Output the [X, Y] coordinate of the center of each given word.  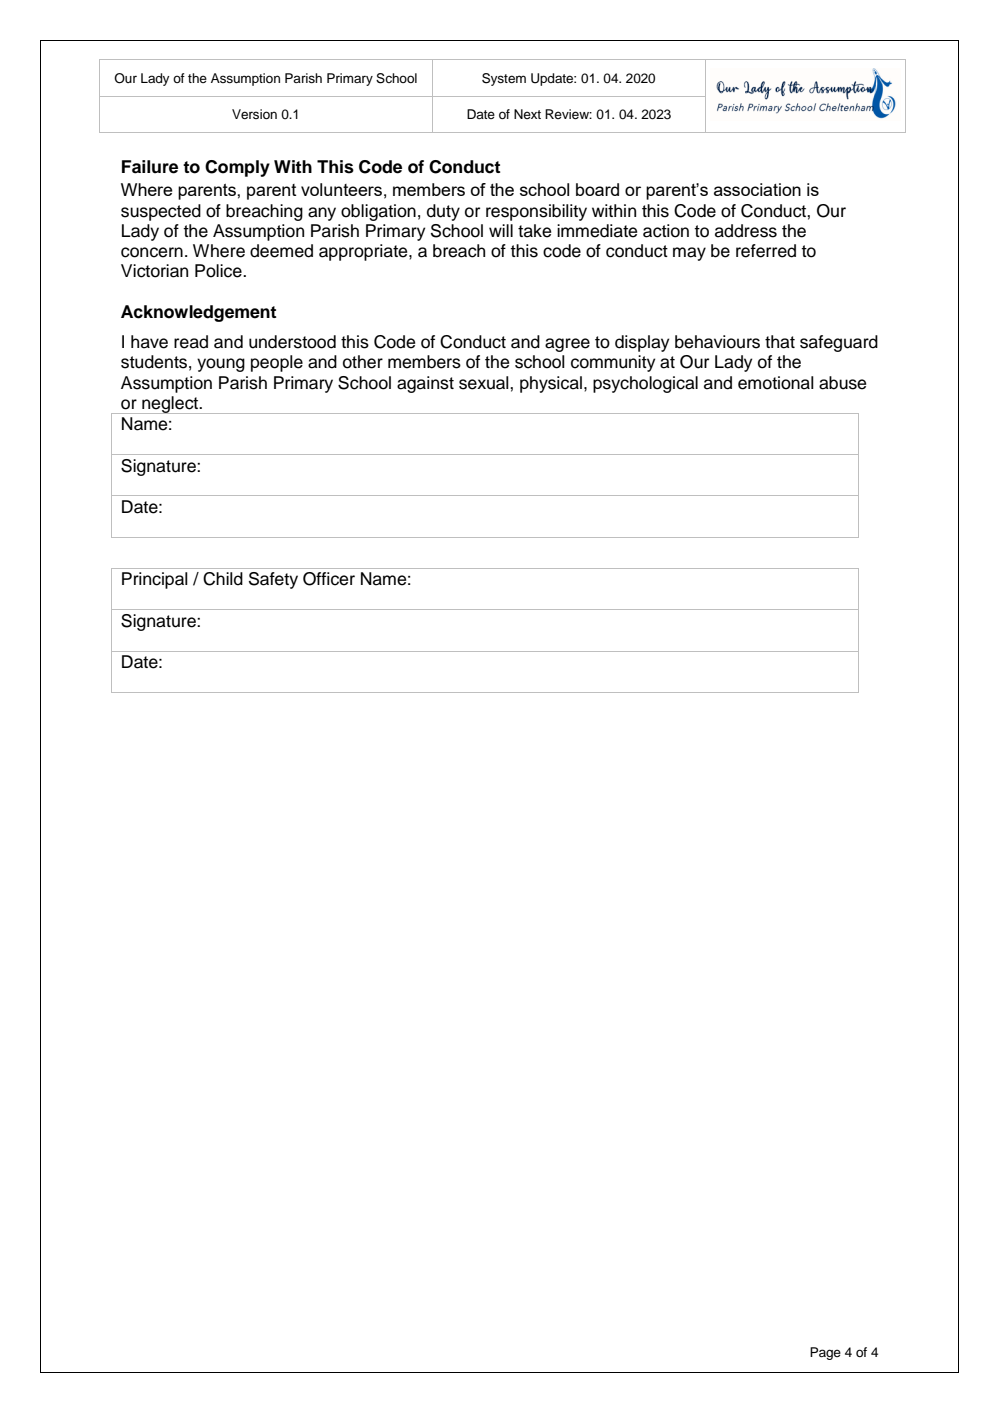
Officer [329, 579]
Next [527, 114]
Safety [273, 580]
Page [825, 1353]
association [757, 189]
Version [254, 114]
